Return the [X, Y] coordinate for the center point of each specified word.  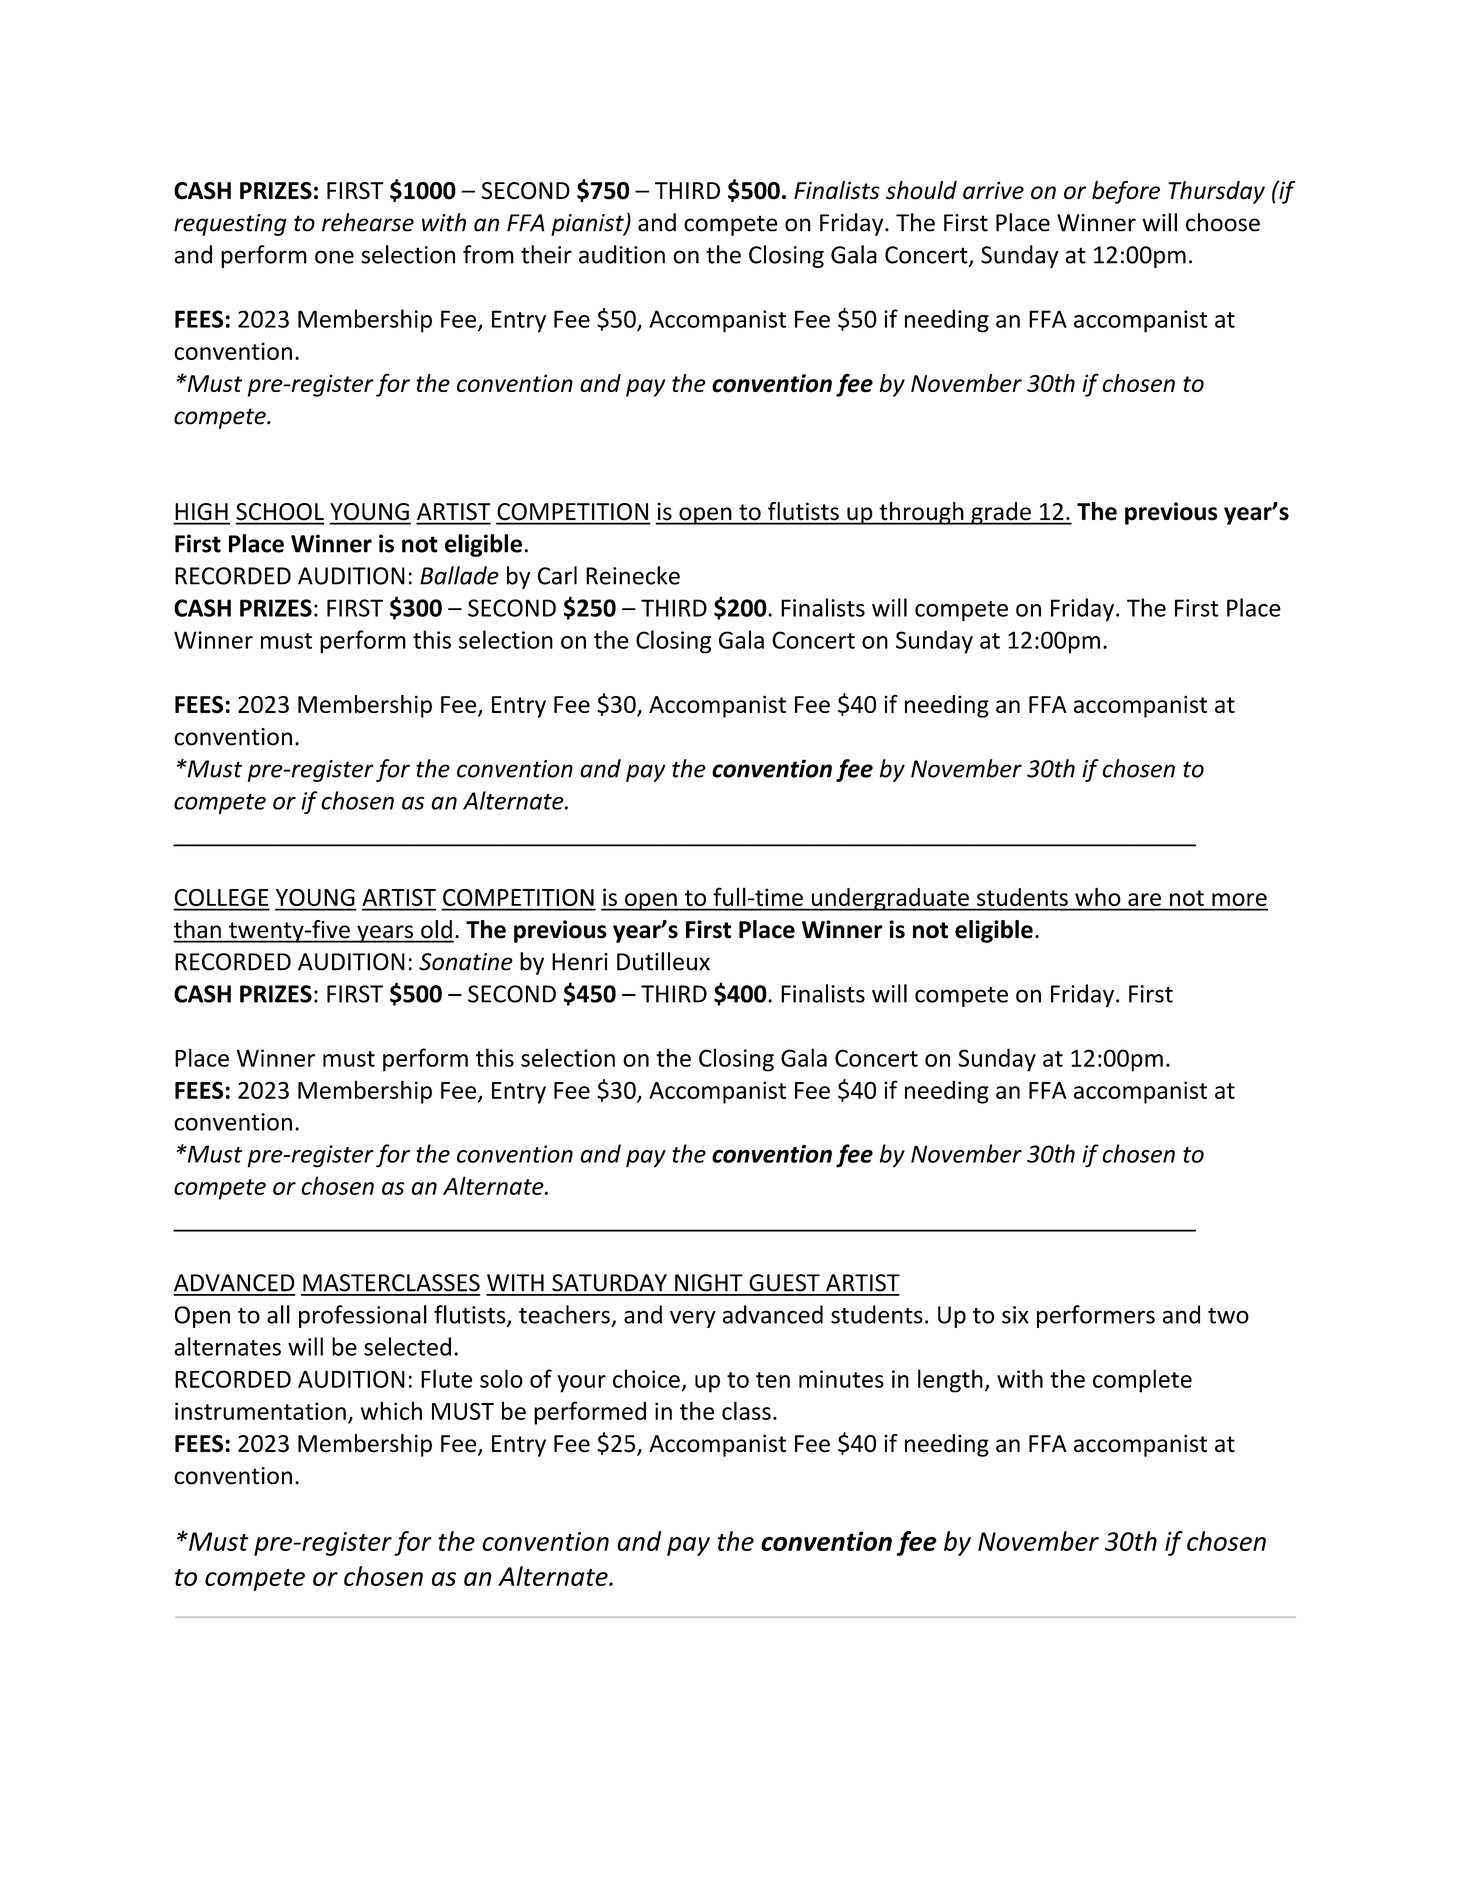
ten [773, 1380]
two [1228, 1316]
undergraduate [890, 899]
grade [1001, 513]
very [693, 1319]
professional [363, 1316]
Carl [557, 575]
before [1126, 192]
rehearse [368, 222]
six [1015, 1315]
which [391, 1410]
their [546, 254]
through [921, 513]
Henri [580, 962]
